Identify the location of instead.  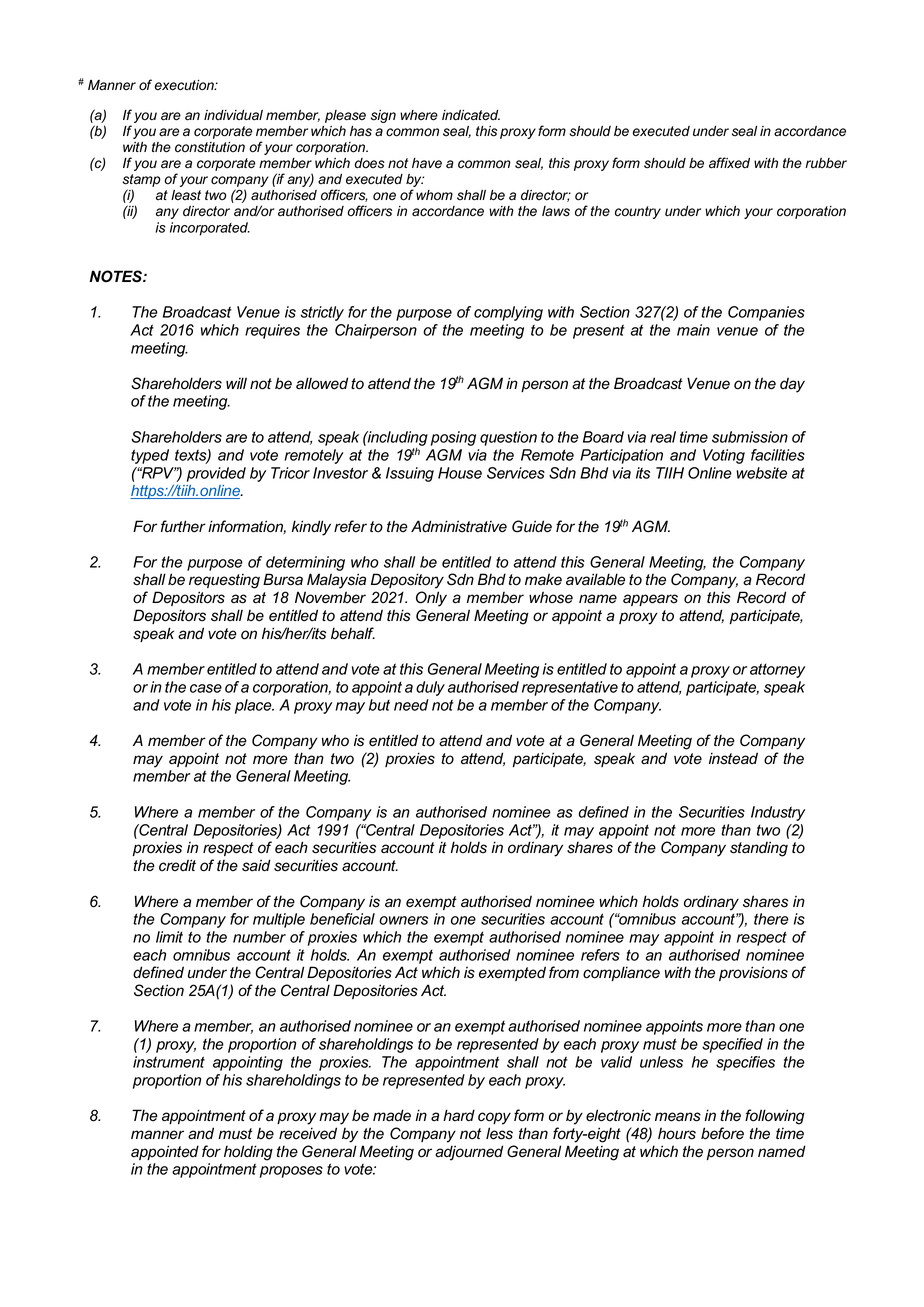
(733, 758).
